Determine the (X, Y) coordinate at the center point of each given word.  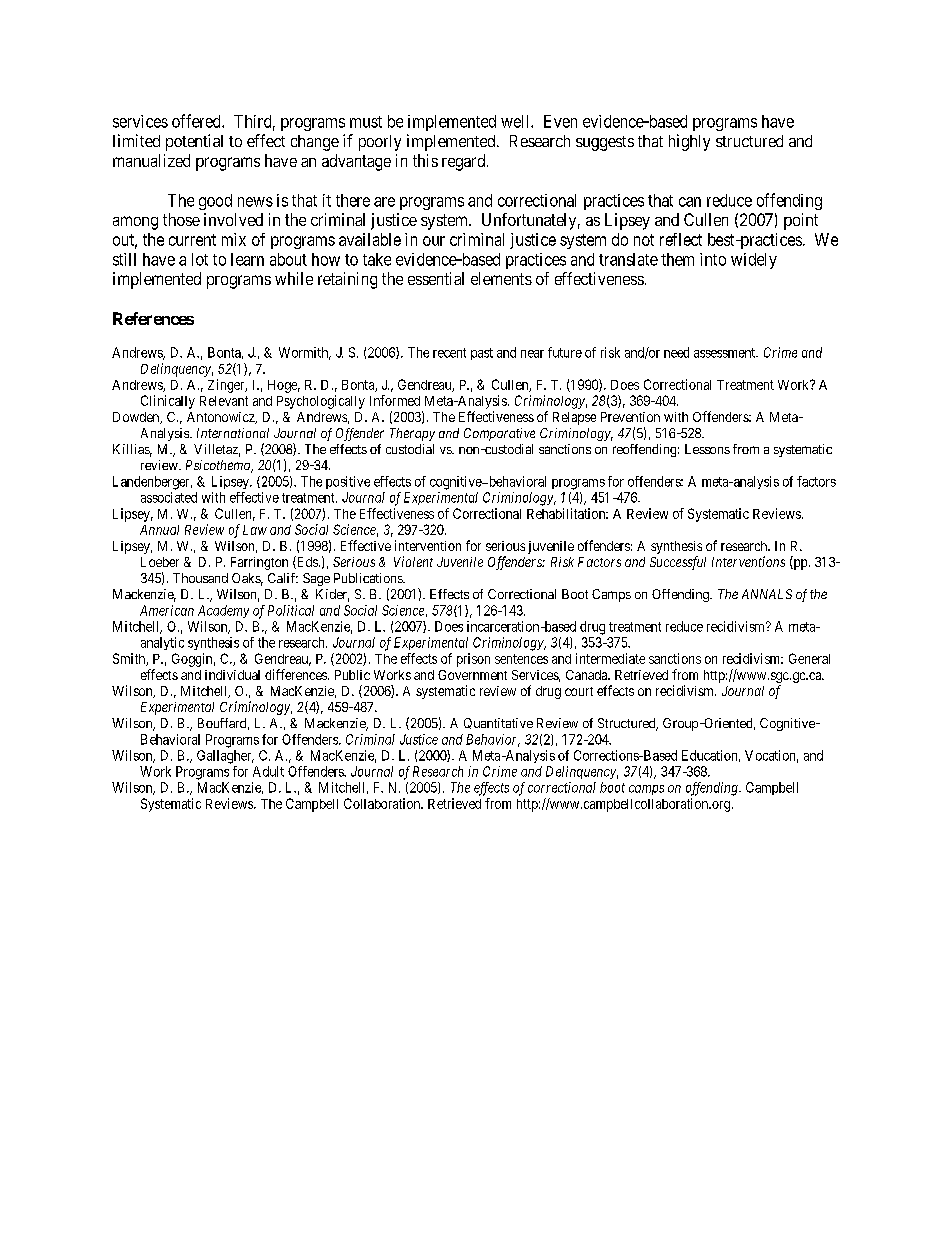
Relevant (224, 401)
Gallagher (225, 757)
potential (194, 142)
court (579, 691)
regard (465, 162)
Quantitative (498, 723)
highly (689, 142)
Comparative (499, 434)
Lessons (707, 449)
